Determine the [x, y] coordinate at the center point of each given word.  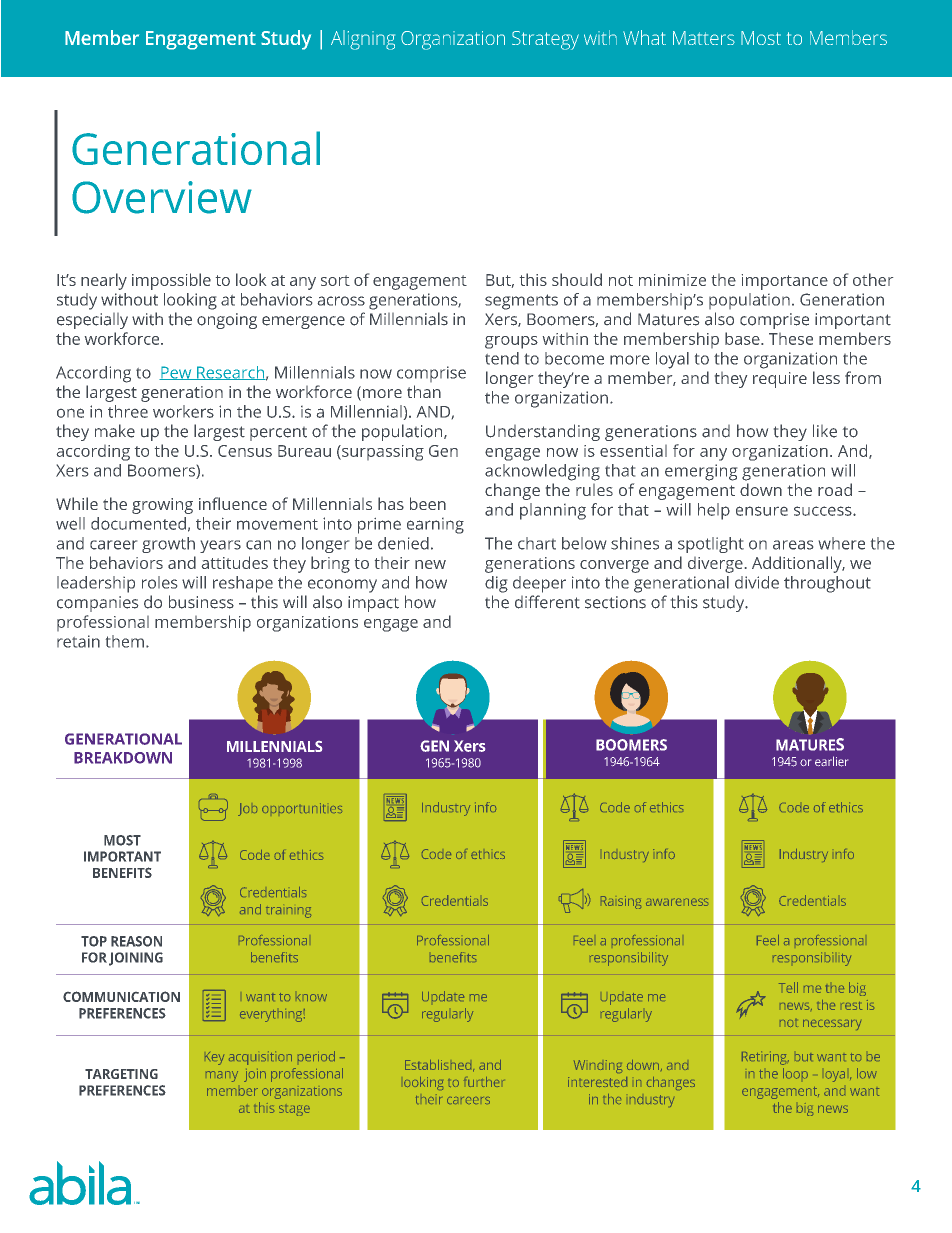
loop [795, 1073]
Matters [704, 38]
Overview [162, 197]
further [484, 1082]
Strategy [545, 40]
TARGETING [121, 1074]
